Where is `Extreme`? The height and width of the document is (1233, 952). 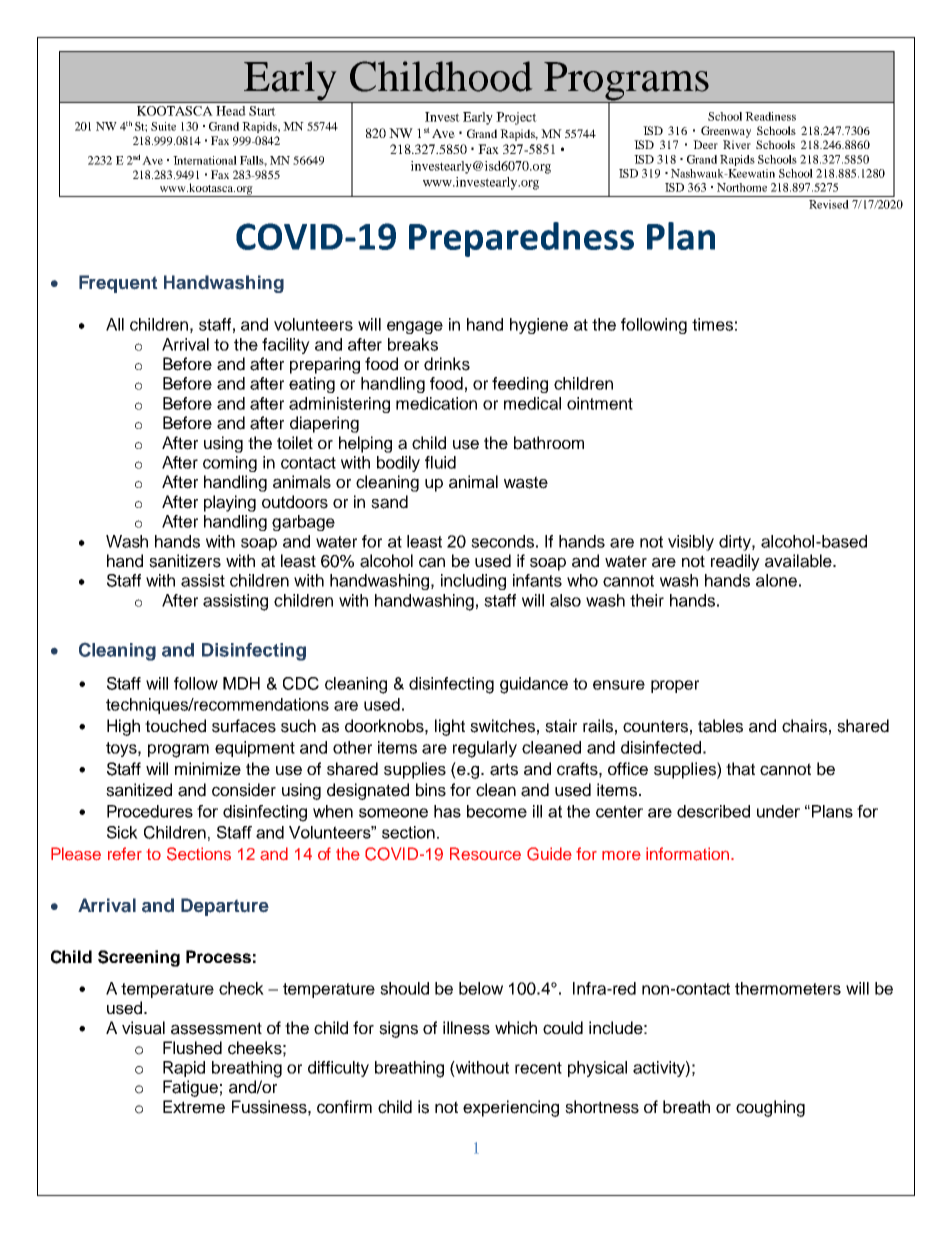 Extreme is located at coordinates (194, 1107).
